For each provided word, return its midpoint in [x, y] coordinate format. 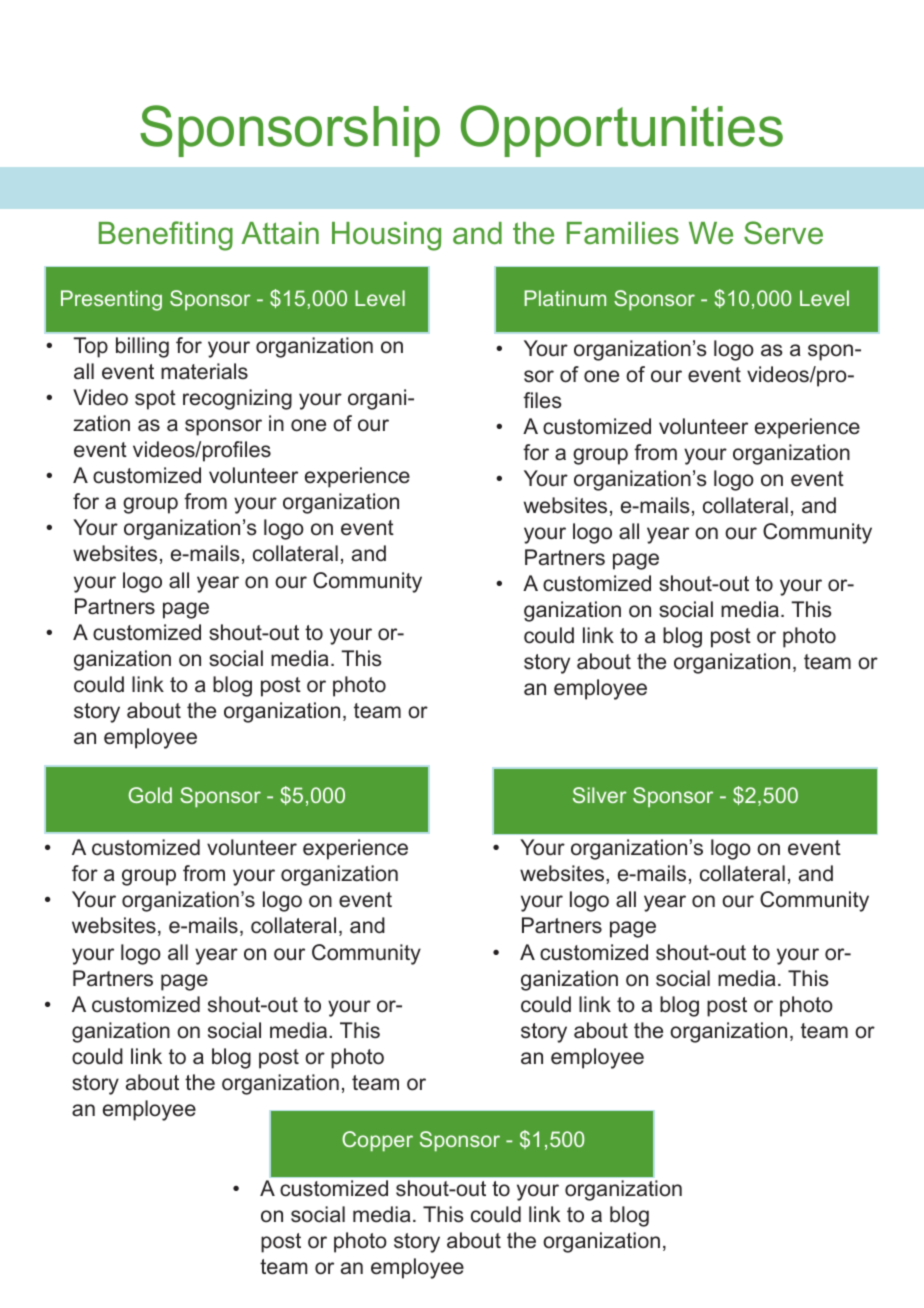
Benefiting [166, 236]
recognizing [237, 399]
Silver [600, 795]
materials [204, 371]
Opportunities [622, 131]
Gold [150, 795]
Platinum [565, 298]
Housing [386, 236]
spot [155, 400]
